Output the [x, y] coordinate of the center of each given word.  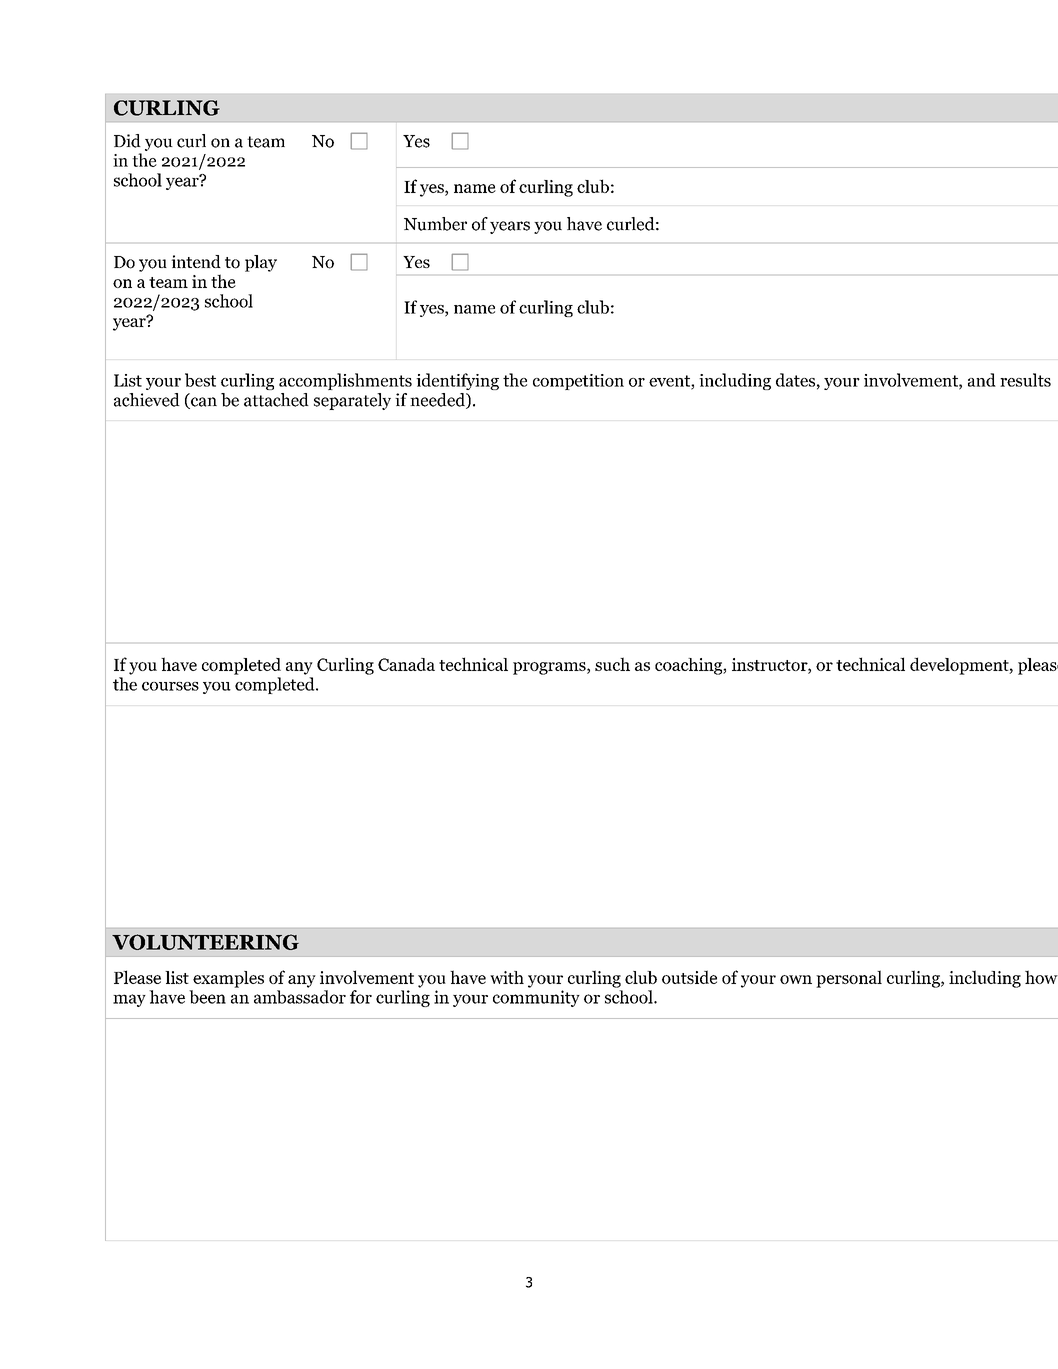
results [1025, 380]
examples [228, 979]
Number [435, 224]
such [612, 664]
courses [170, 686]
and [982, 380]
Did [127, 141]
